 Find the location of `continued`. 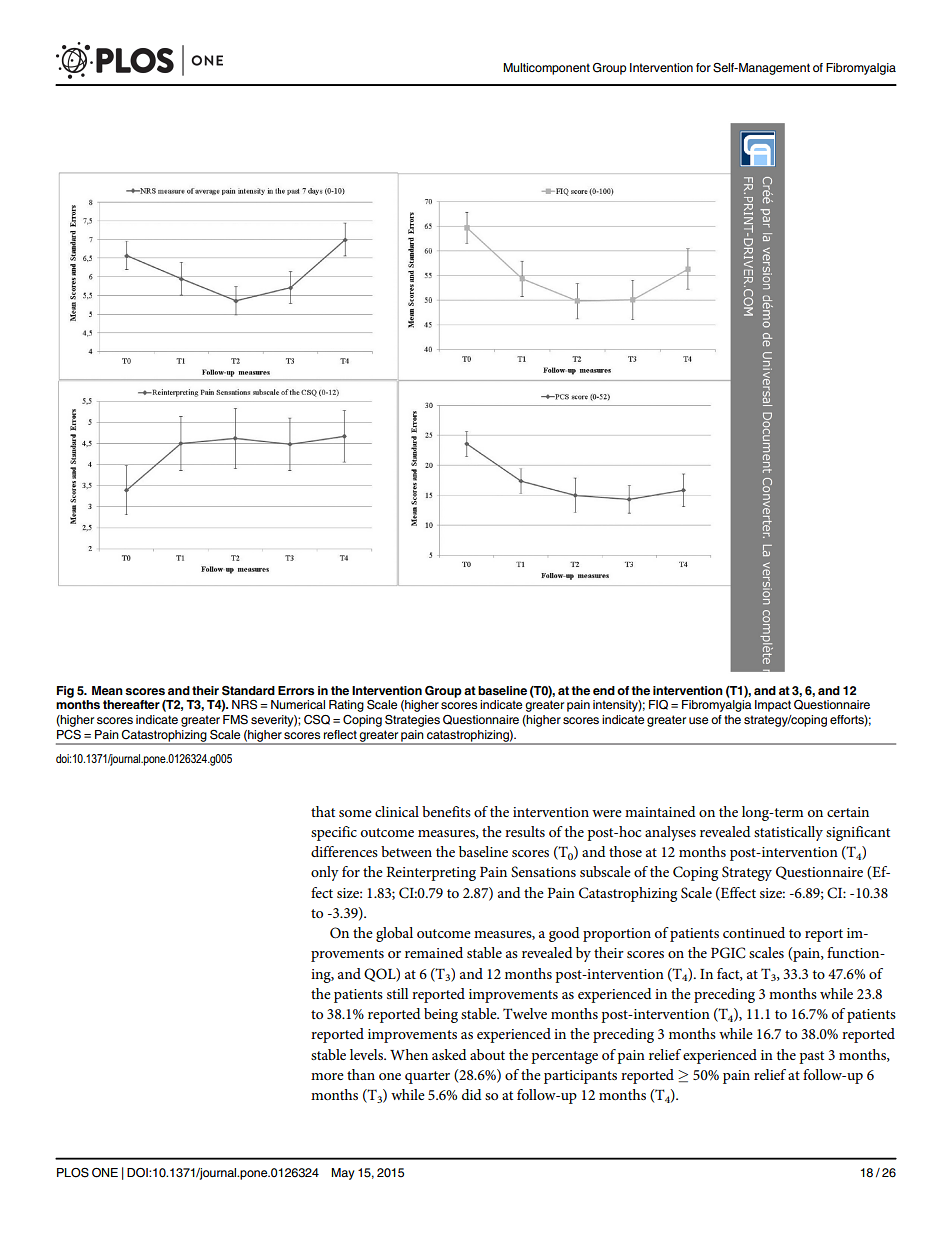

continued is located at coordinates (754, 932).
